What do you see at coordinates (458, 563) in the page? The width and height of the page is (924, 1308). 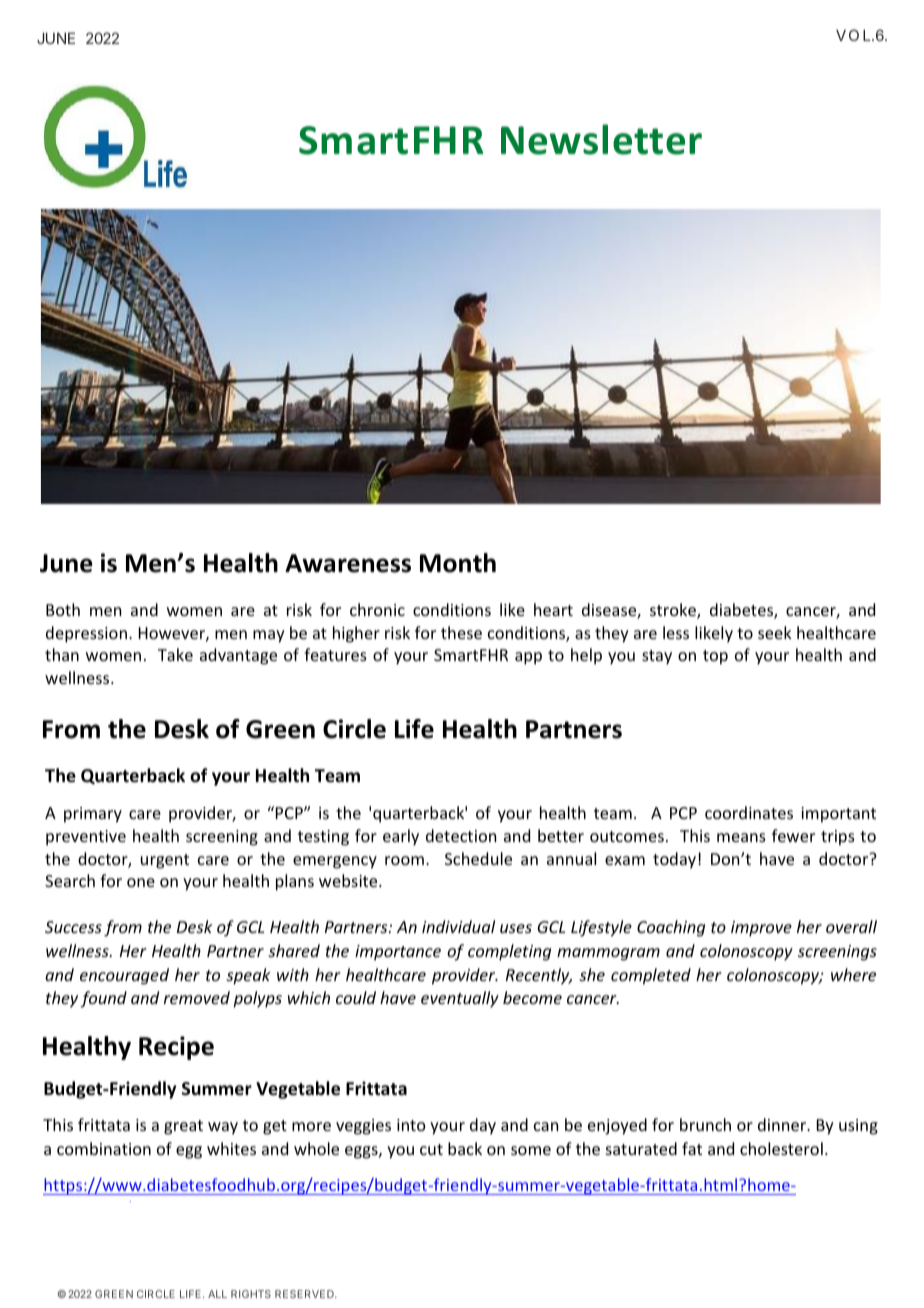 I see `Month` at bounding box center [458, 563].
